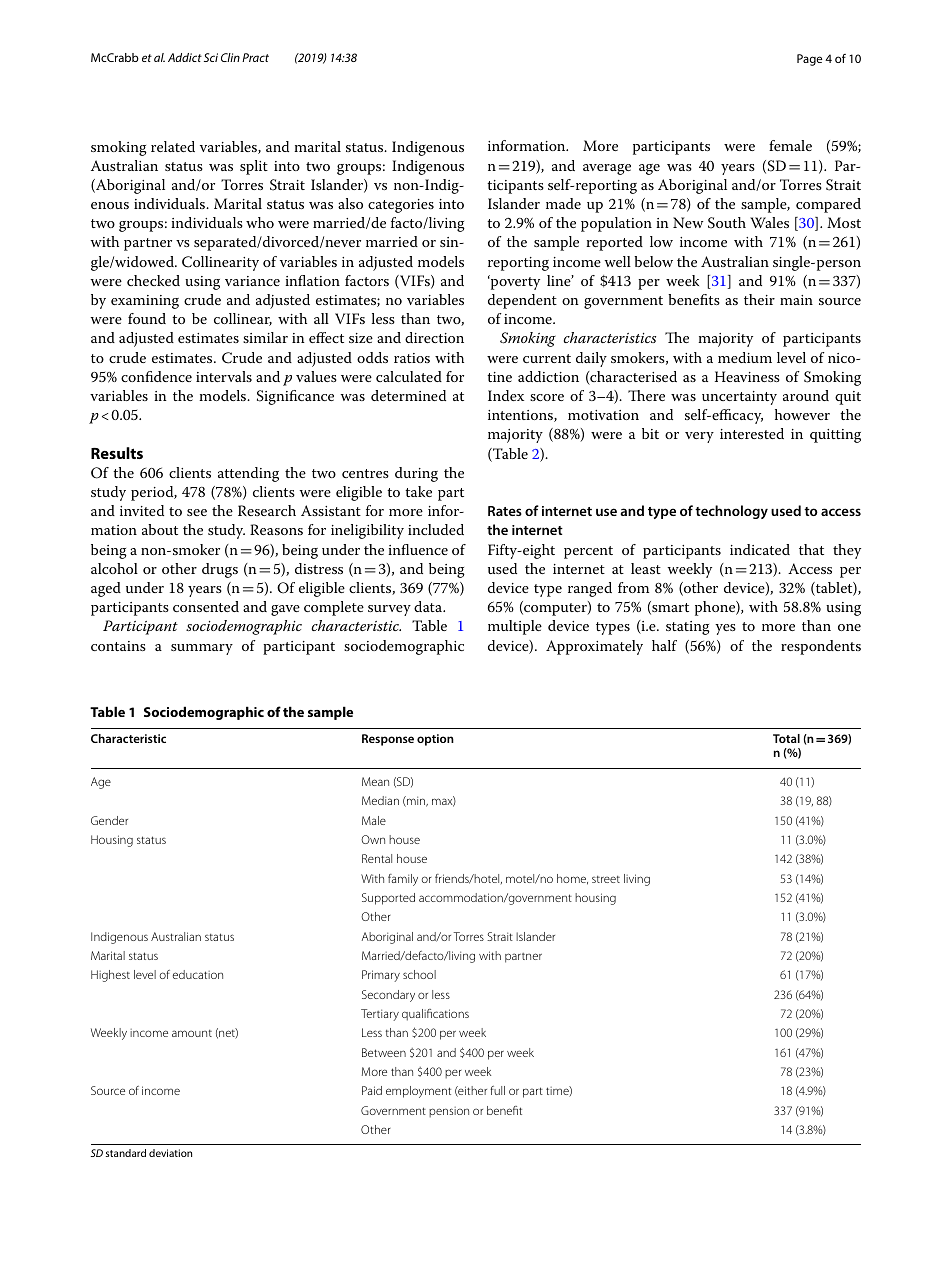 The image size is (952, 1265). I want to click on Sci, so click(211, 57).
